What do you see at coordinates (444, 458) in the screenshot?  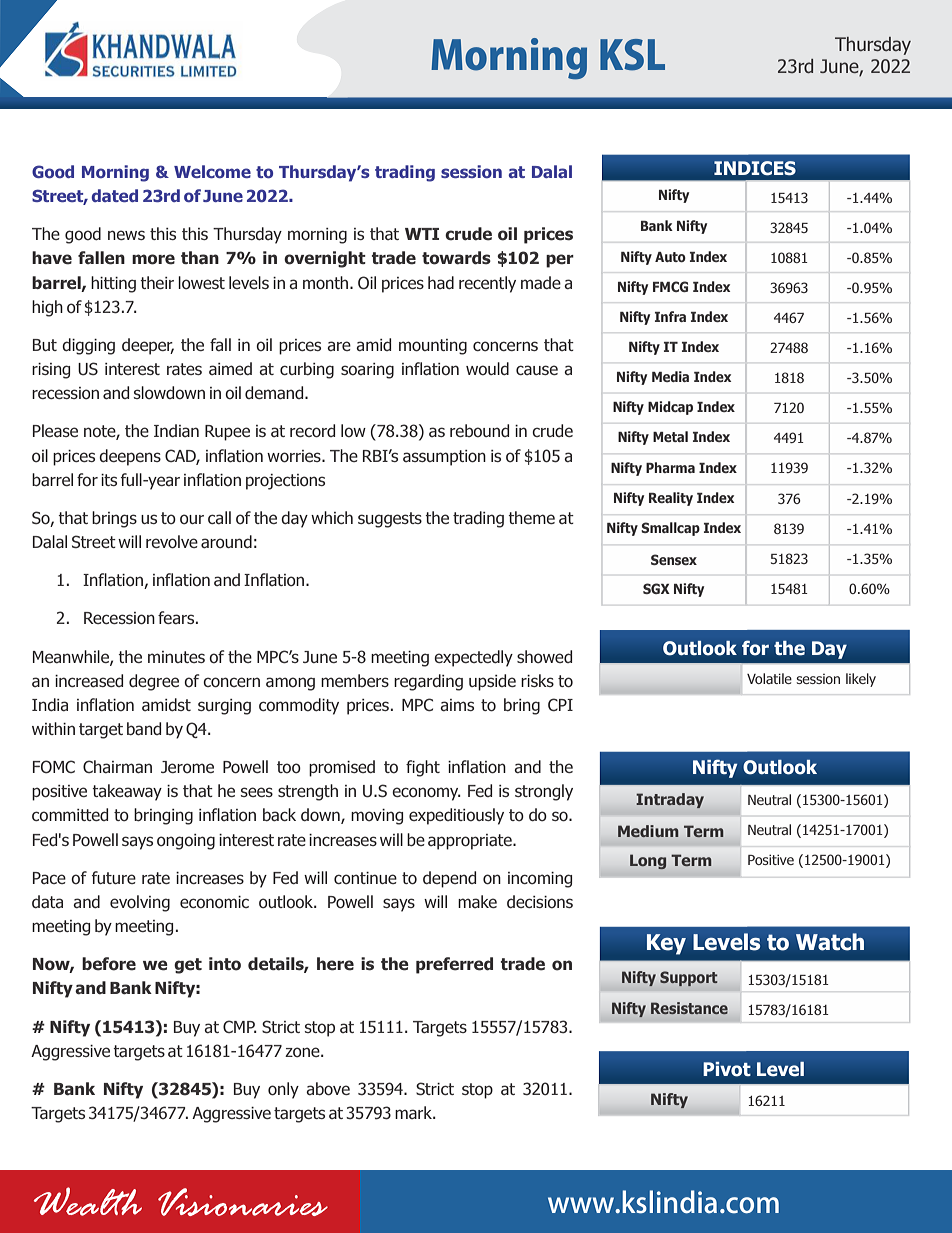 I see `assumption` at bounding box center [444, 458].
